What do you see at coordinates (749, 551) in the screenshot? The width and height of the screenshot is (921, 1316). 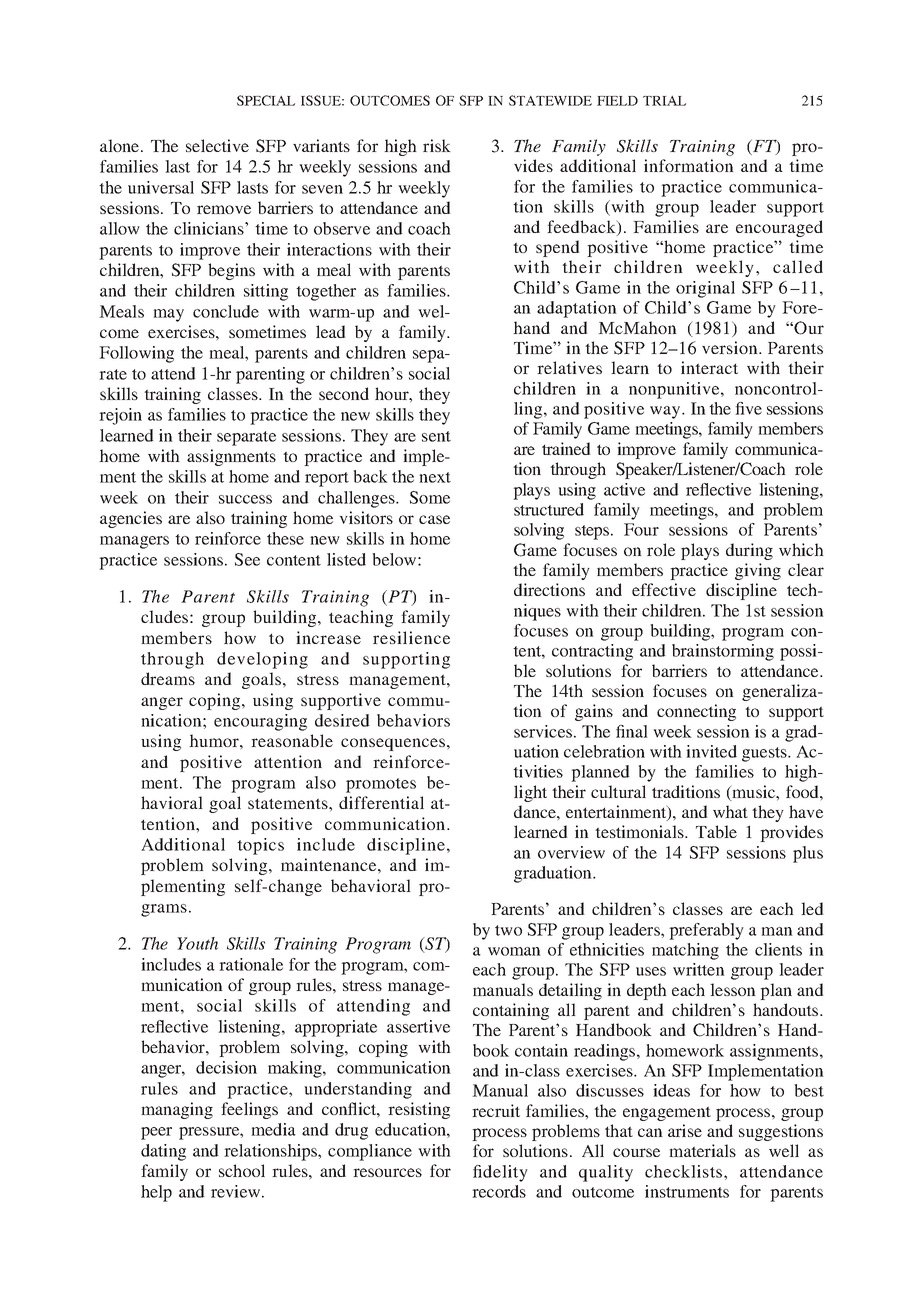 I see `during` at bounding box center [749, 551].
